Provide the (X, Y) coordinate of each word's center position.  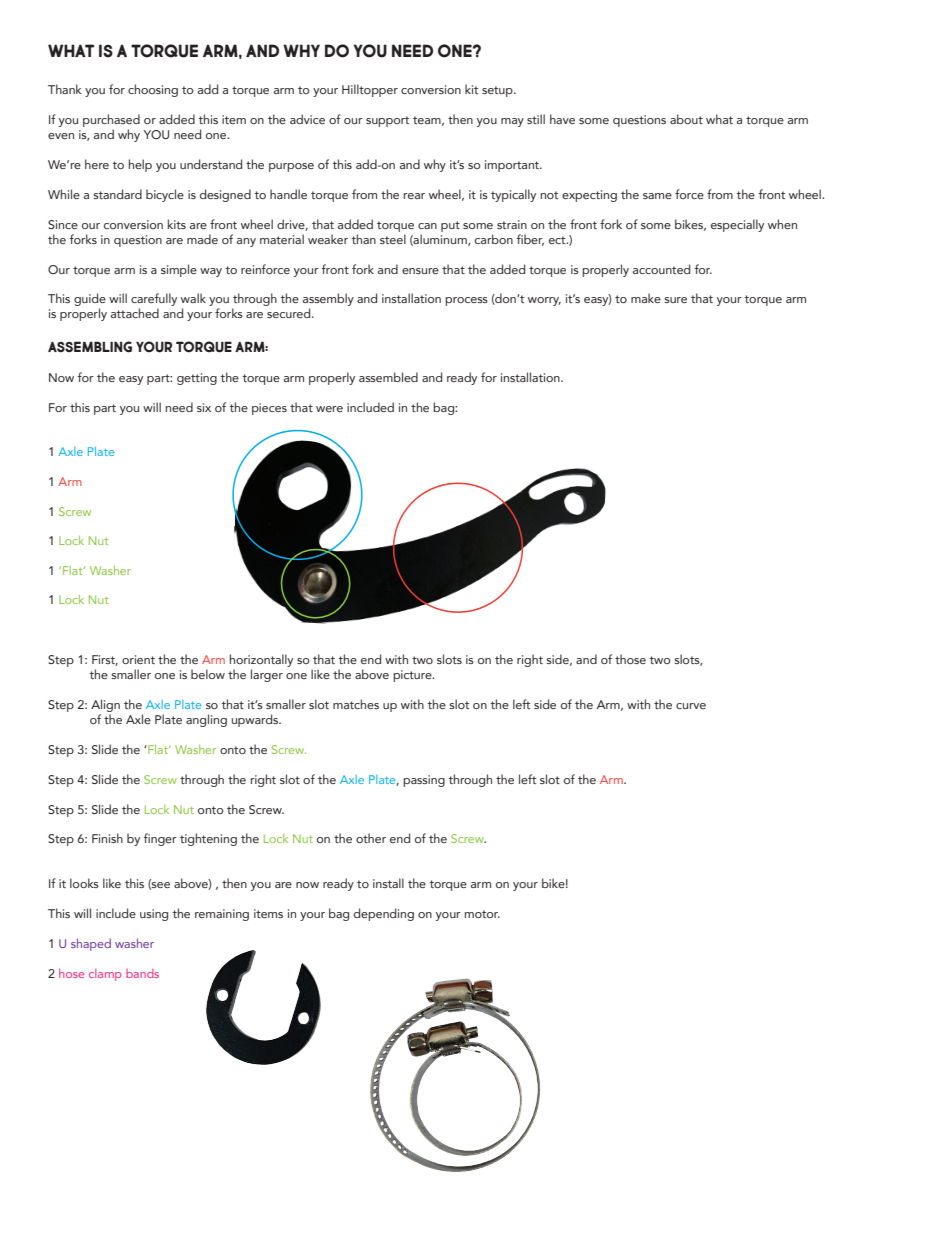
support (387, 121)
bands (142, 973)
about (686, 119)
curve (691, 706)
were (329, 409)
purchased (111, 120)
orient (138, 659)
